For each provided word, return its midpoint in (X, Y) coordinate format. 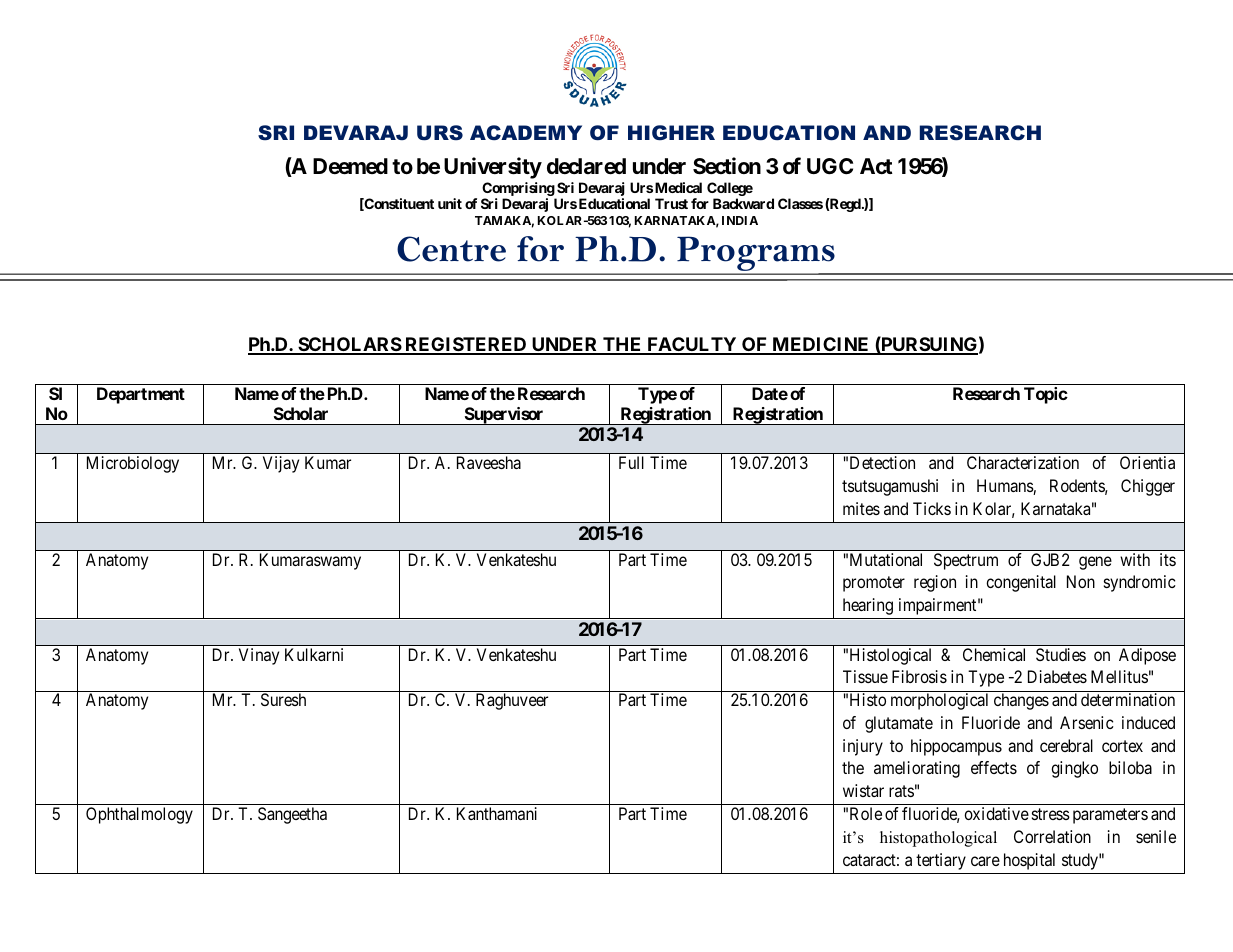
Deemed (350, 166)
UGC (830, 166)
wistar (863, 790)
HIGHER (671, 132)
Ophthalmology (139, 815)
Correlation (1052, 836)
